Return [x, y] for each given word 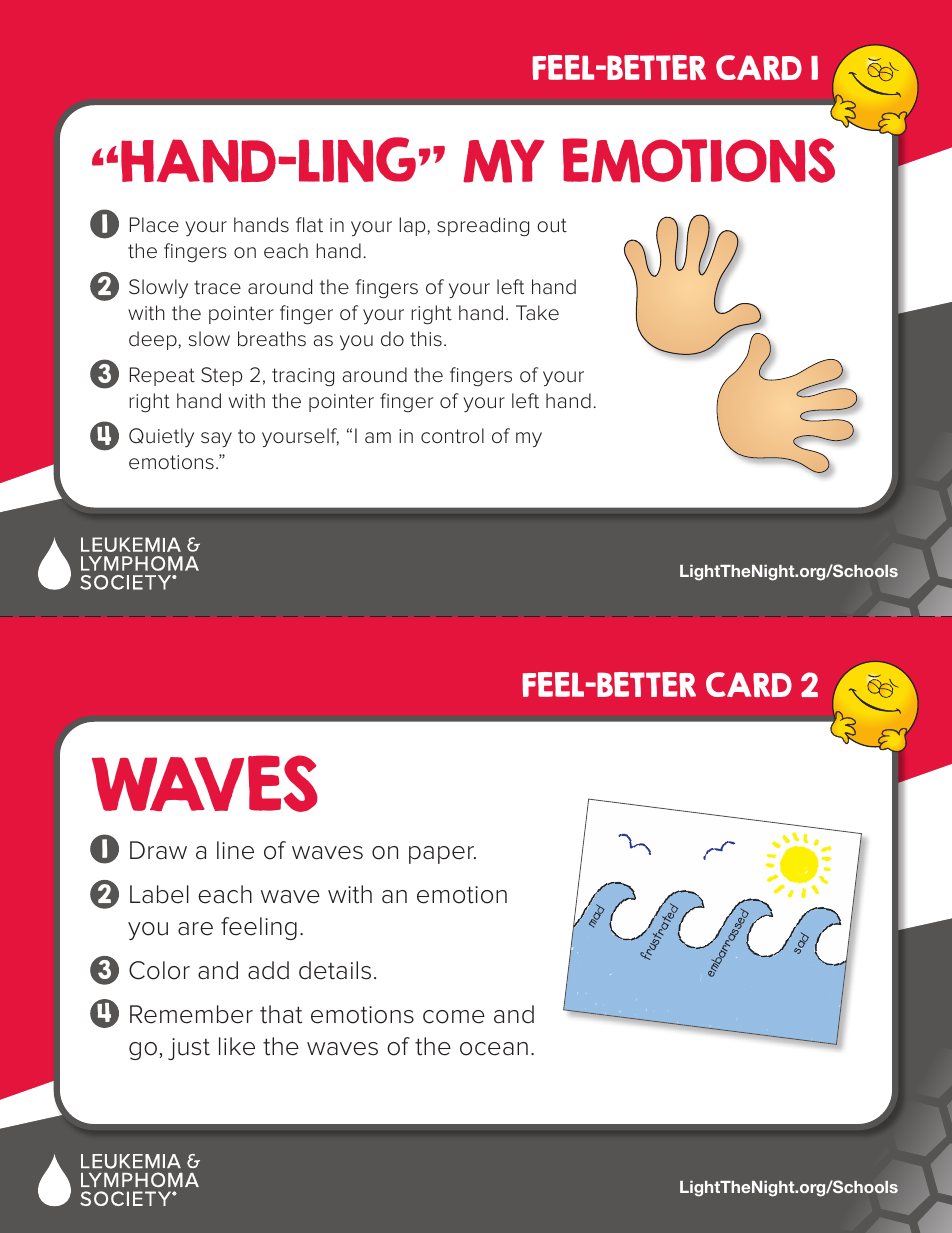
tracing [303, 377]
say [216, 440]
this [426, 339]
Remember [191, 1014]
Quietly [161, 437]
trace [217, 287]
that [281, 1014]
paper [442, 855]
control [452, 436]
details [335, 970]
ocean [494, 1049]
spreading [483, 227]
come [454, 1017]
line [235, 850]
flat [309, 225]
